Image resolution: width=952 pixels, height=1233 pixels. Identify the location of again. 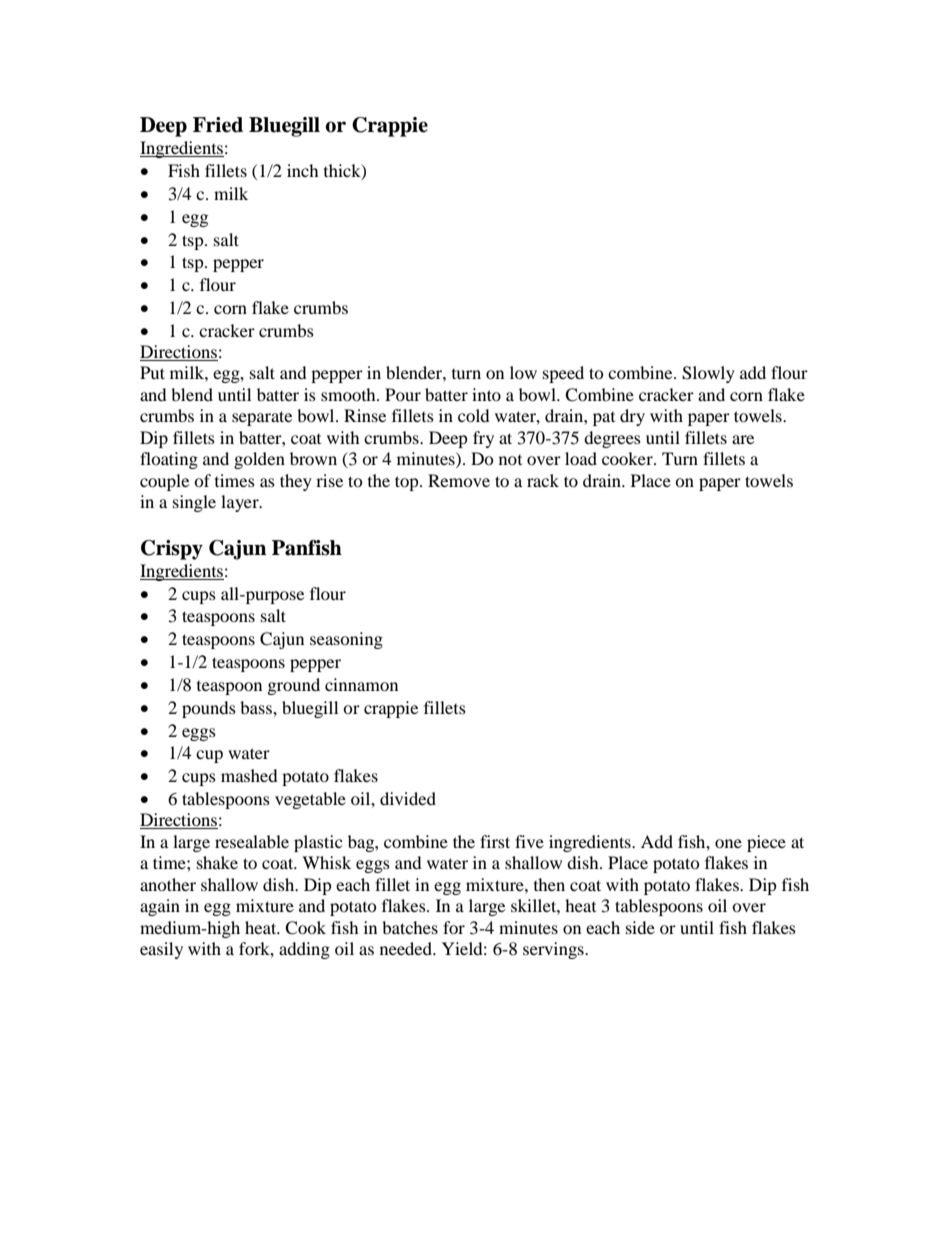
(160, 907).
